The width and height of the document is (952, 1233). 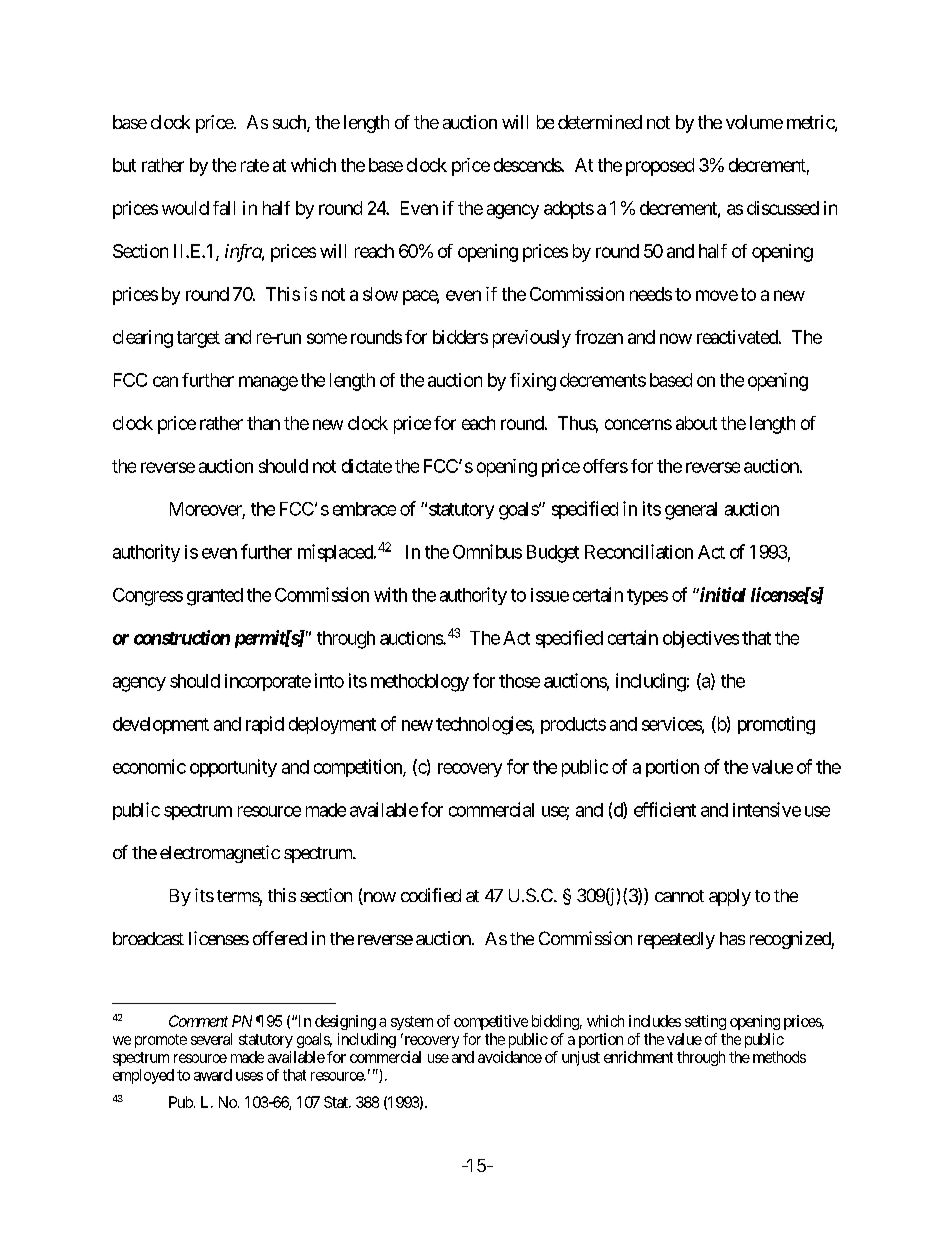 I want to click on than, so click(x=263, y=423).
